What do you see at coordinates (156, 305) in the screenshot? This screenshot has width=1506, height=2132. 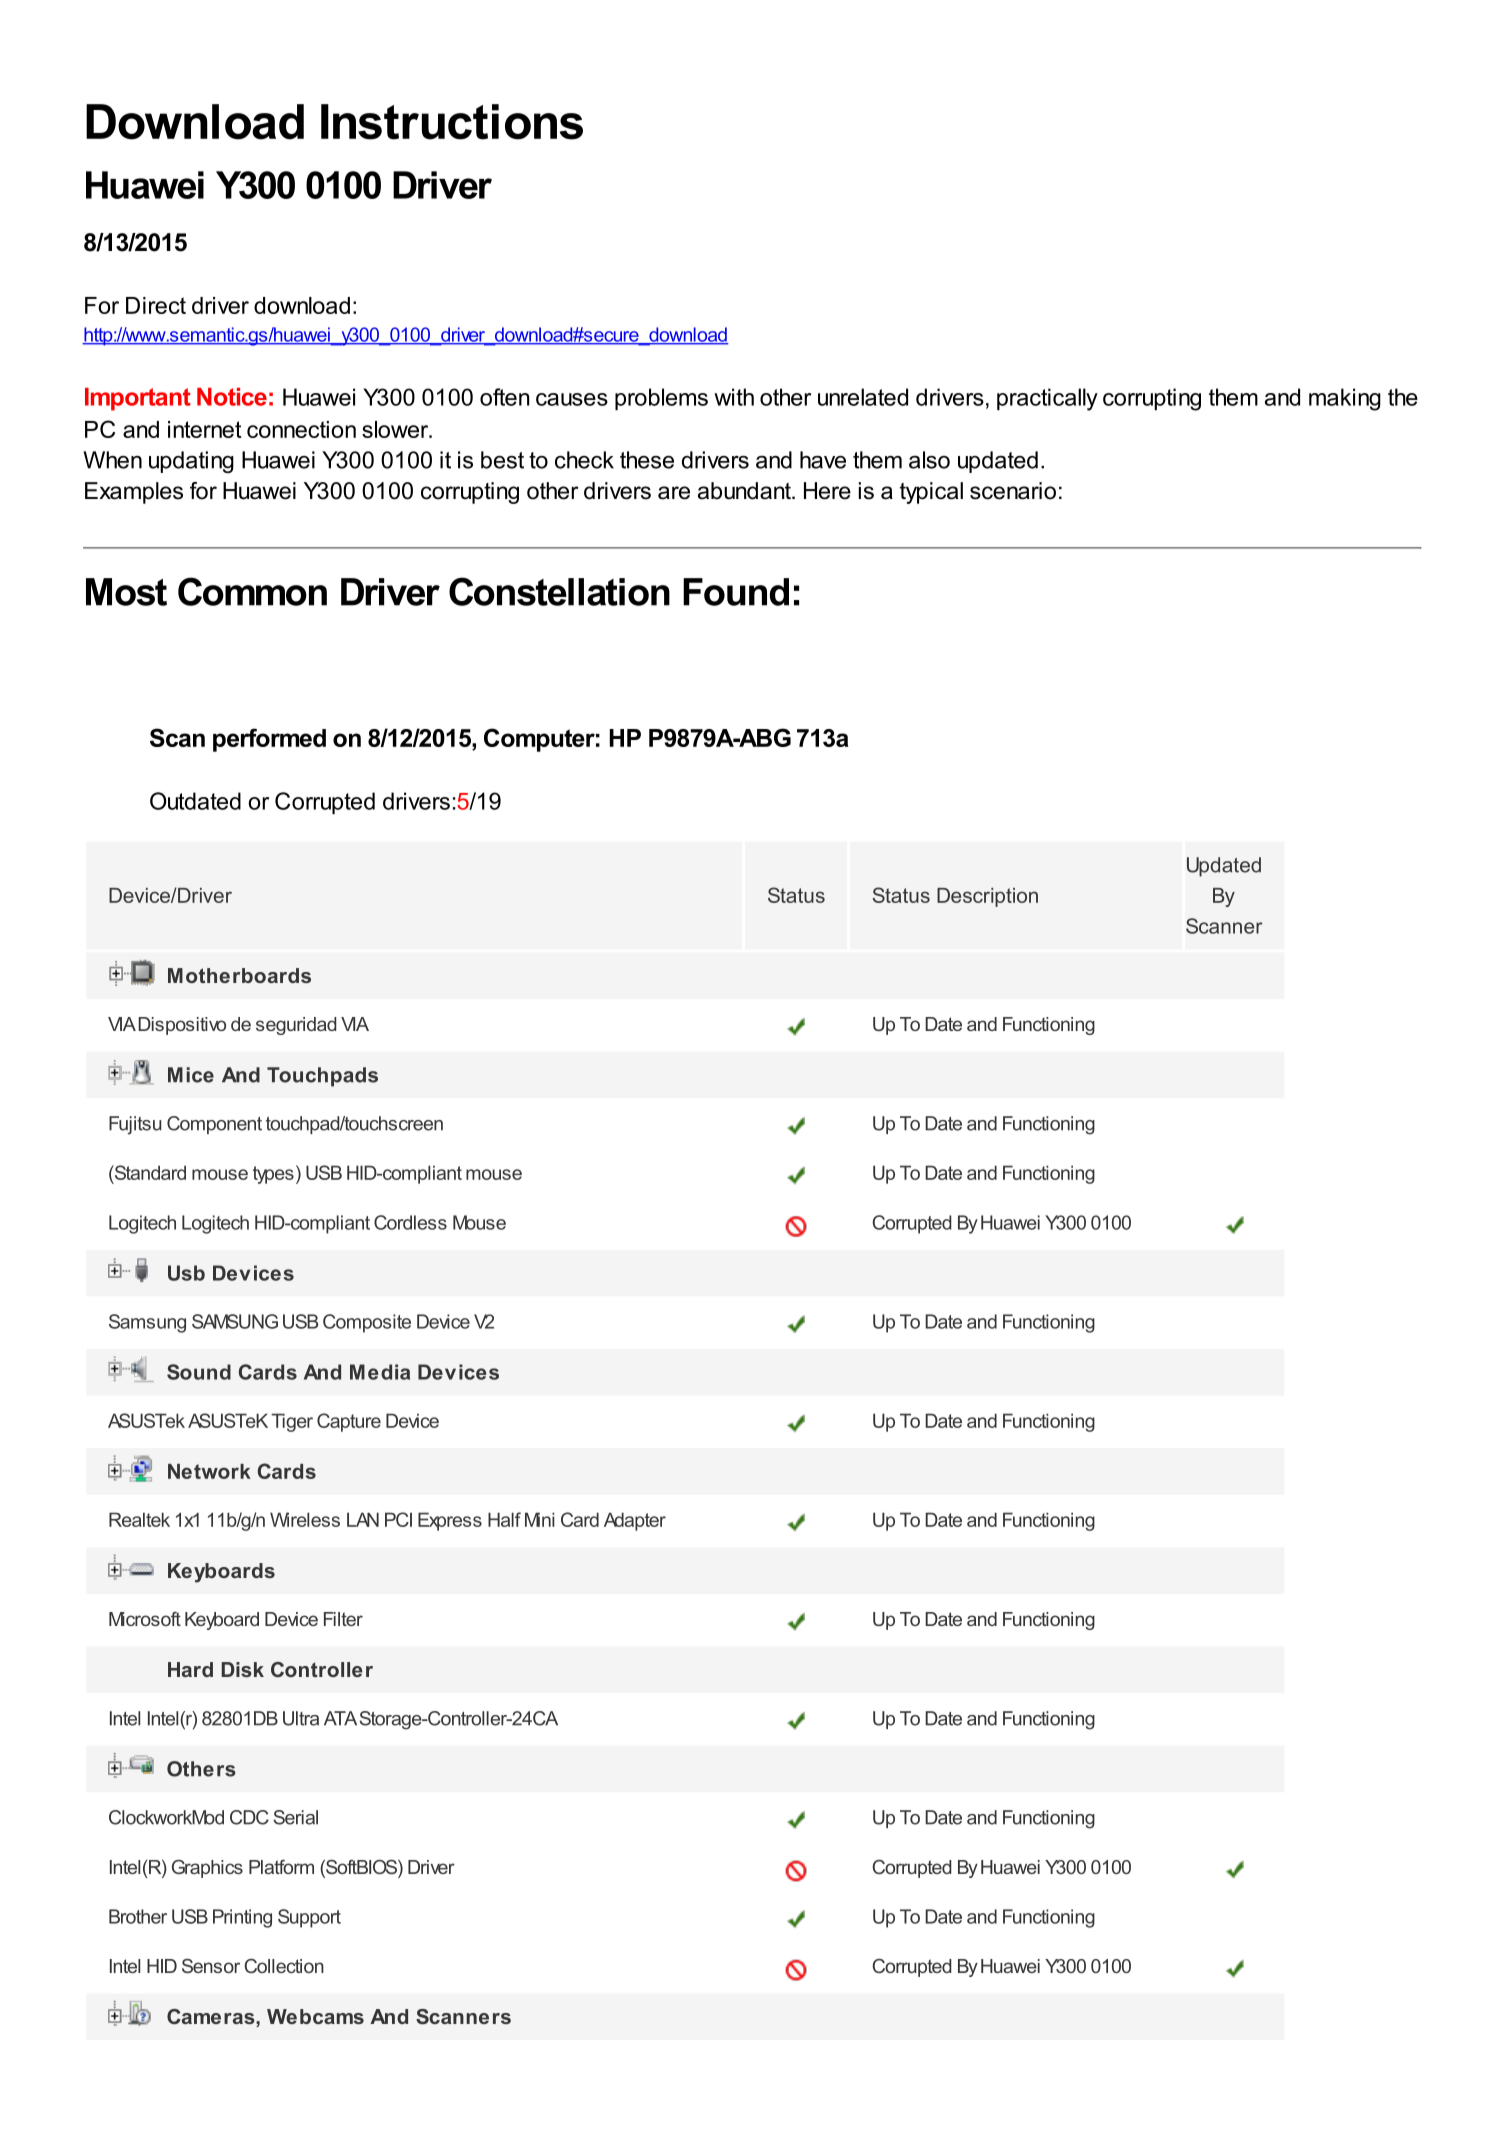 I see `Direct` at bounding box center [156, 305].
